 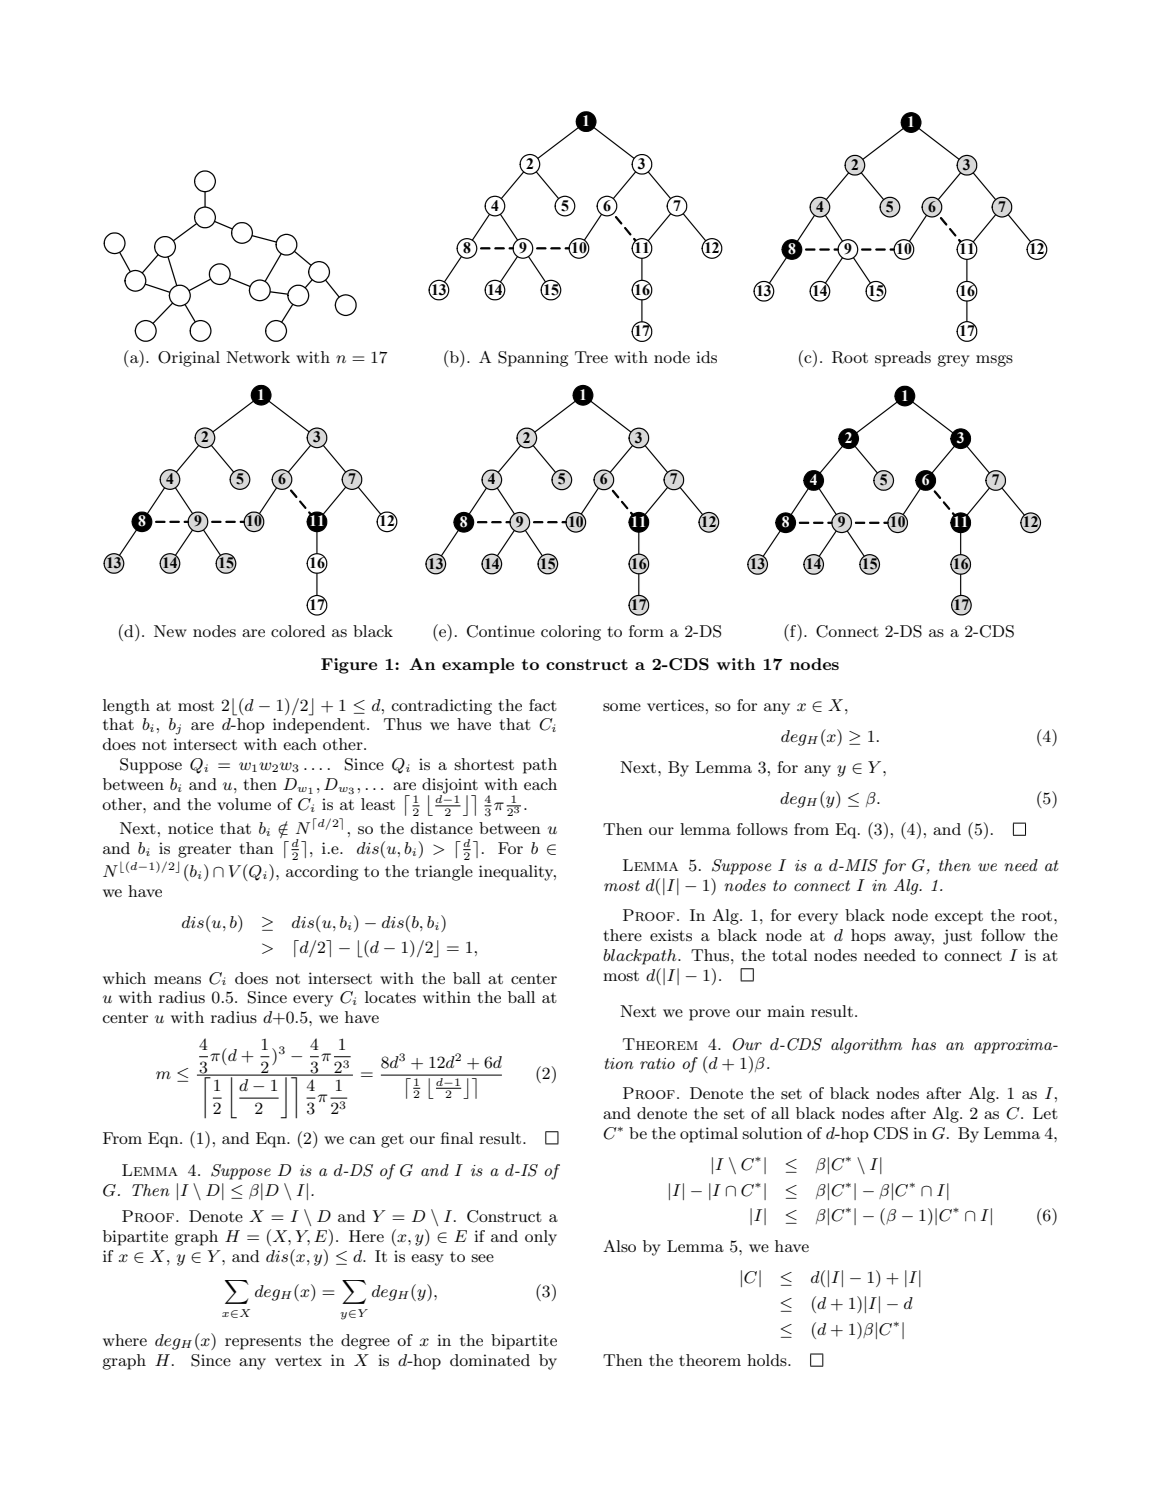 What do you see at coordinates (244, 804) in the page?
I see `volume` at bounding box center [244, 804].
